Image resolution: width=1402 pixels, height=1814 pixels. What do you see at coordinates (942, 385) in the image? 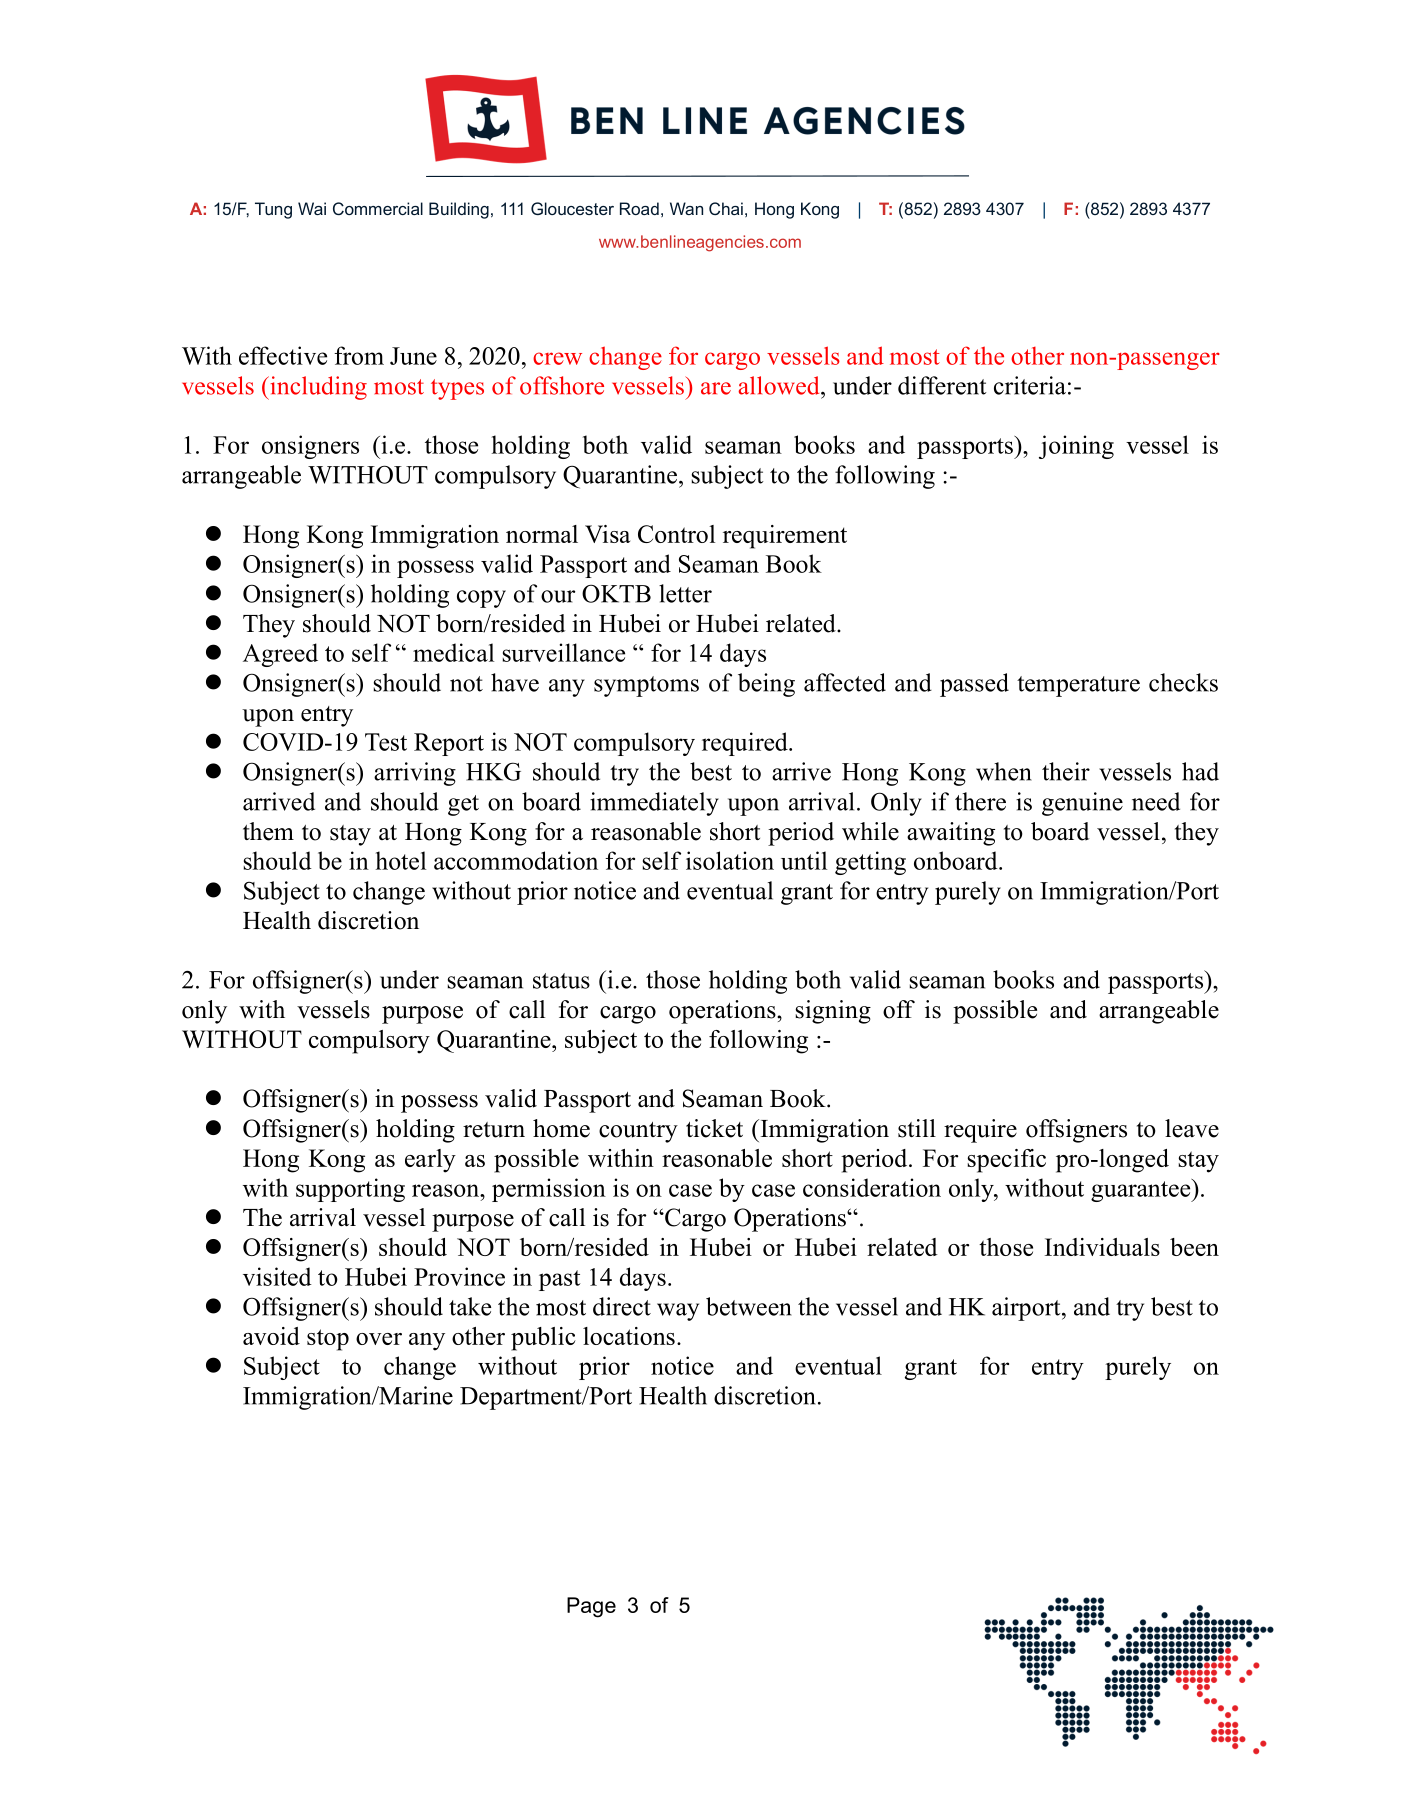
I see `different` at bounding box center [942, 385].
